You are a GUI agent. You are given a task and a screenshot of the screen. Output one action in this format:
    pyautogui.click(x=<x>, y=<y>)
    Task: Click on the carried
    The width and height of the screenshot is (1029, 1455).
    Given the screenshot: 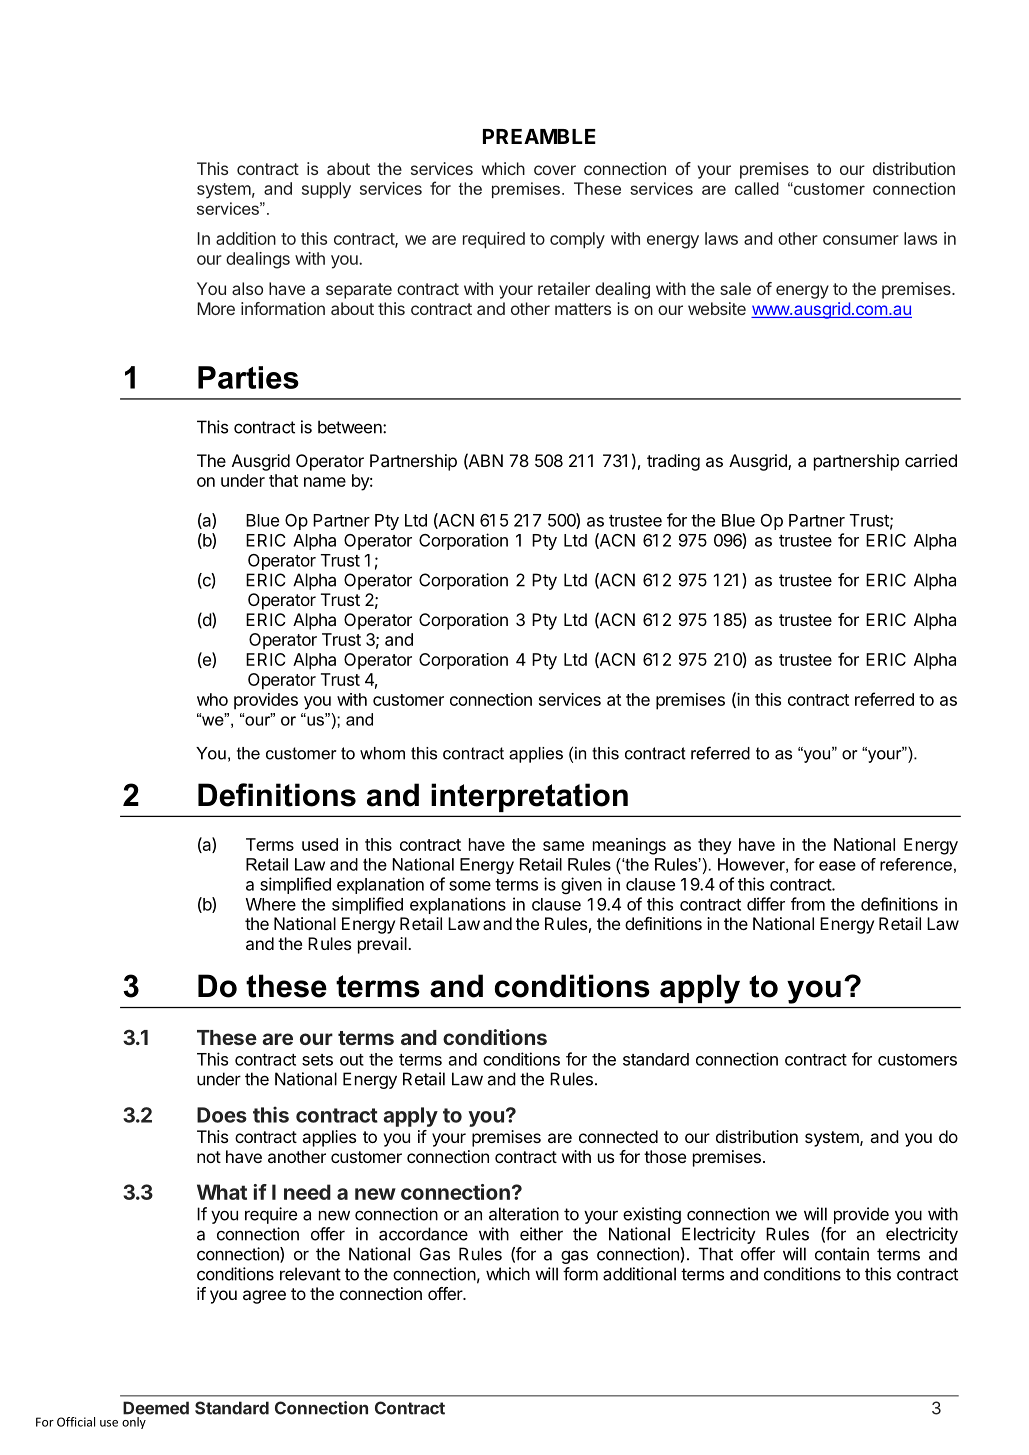 What is the action you would take?
    pyautogui.click(x=931, y=460)
